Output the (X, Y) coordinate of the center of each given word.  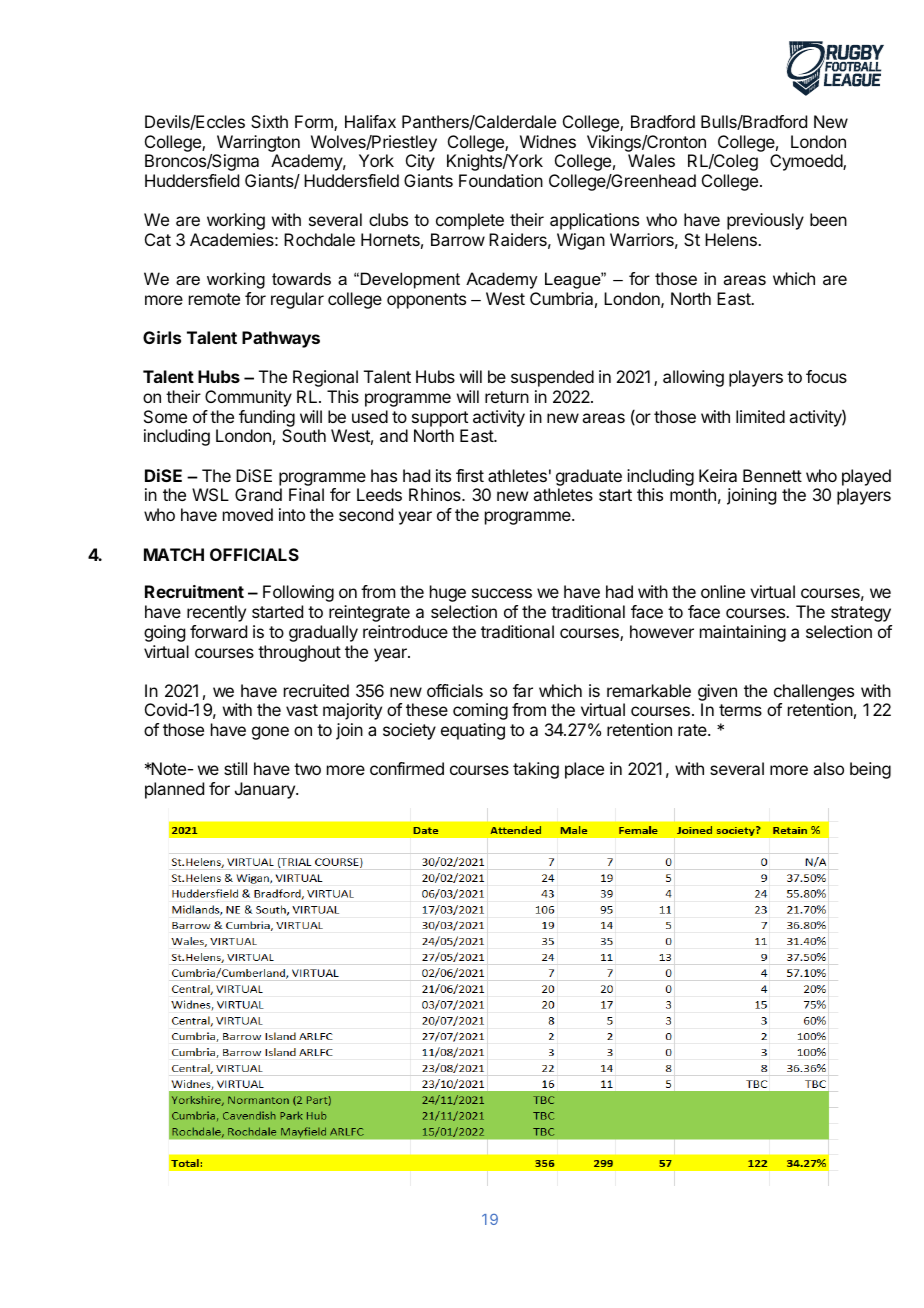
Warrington (258, 143)
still (235, 768)
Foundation (501, 180)
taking (536, 770)
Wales (651, 160)
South (304, 435)
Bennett (772, 475)
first (470, 475)
